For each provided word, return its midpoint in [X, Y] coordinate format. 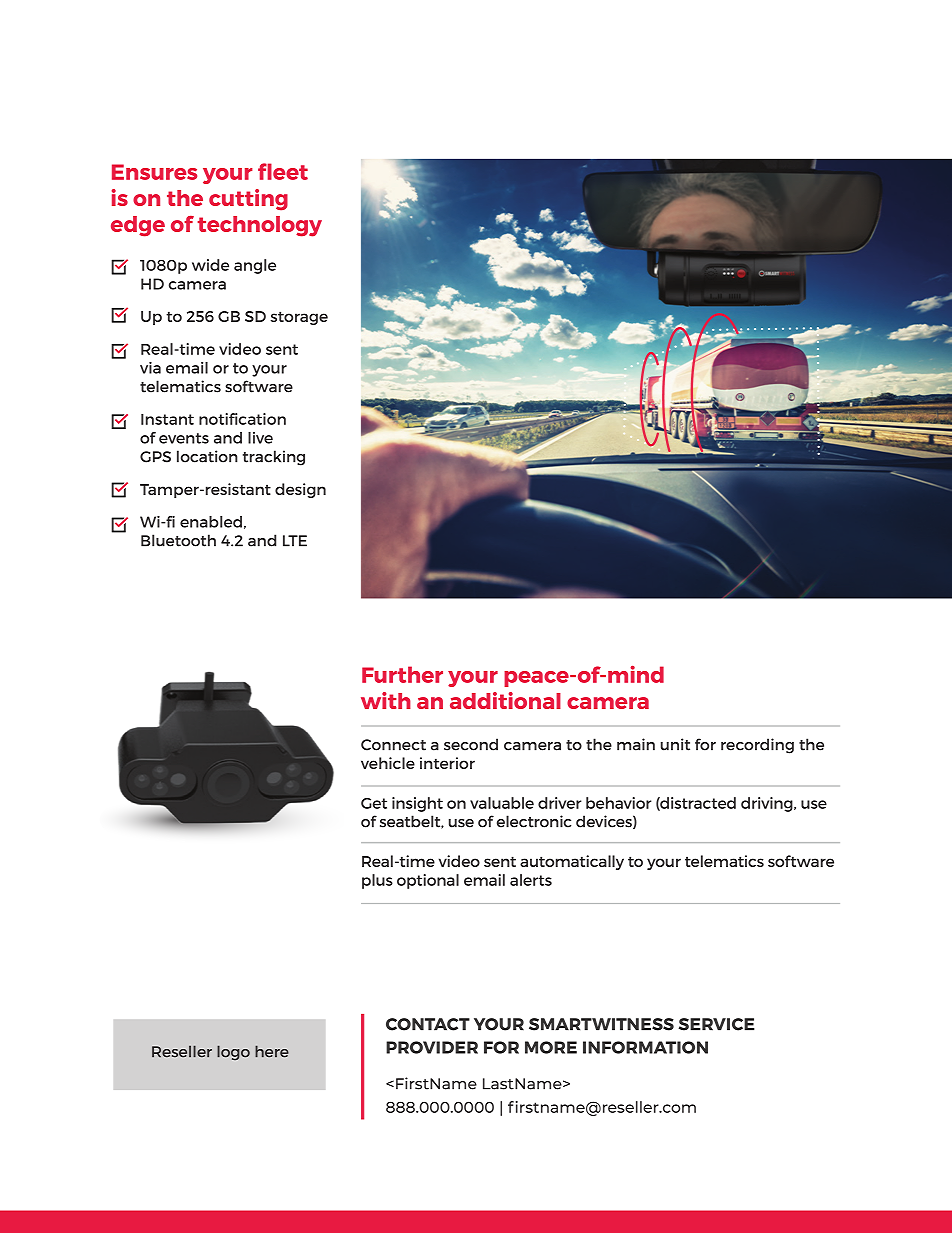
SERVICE [717, 1024]
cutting [248, 200]
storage [299, 318]
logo [233, 1053]
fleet [283, 171]
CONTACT [428, 1024]
